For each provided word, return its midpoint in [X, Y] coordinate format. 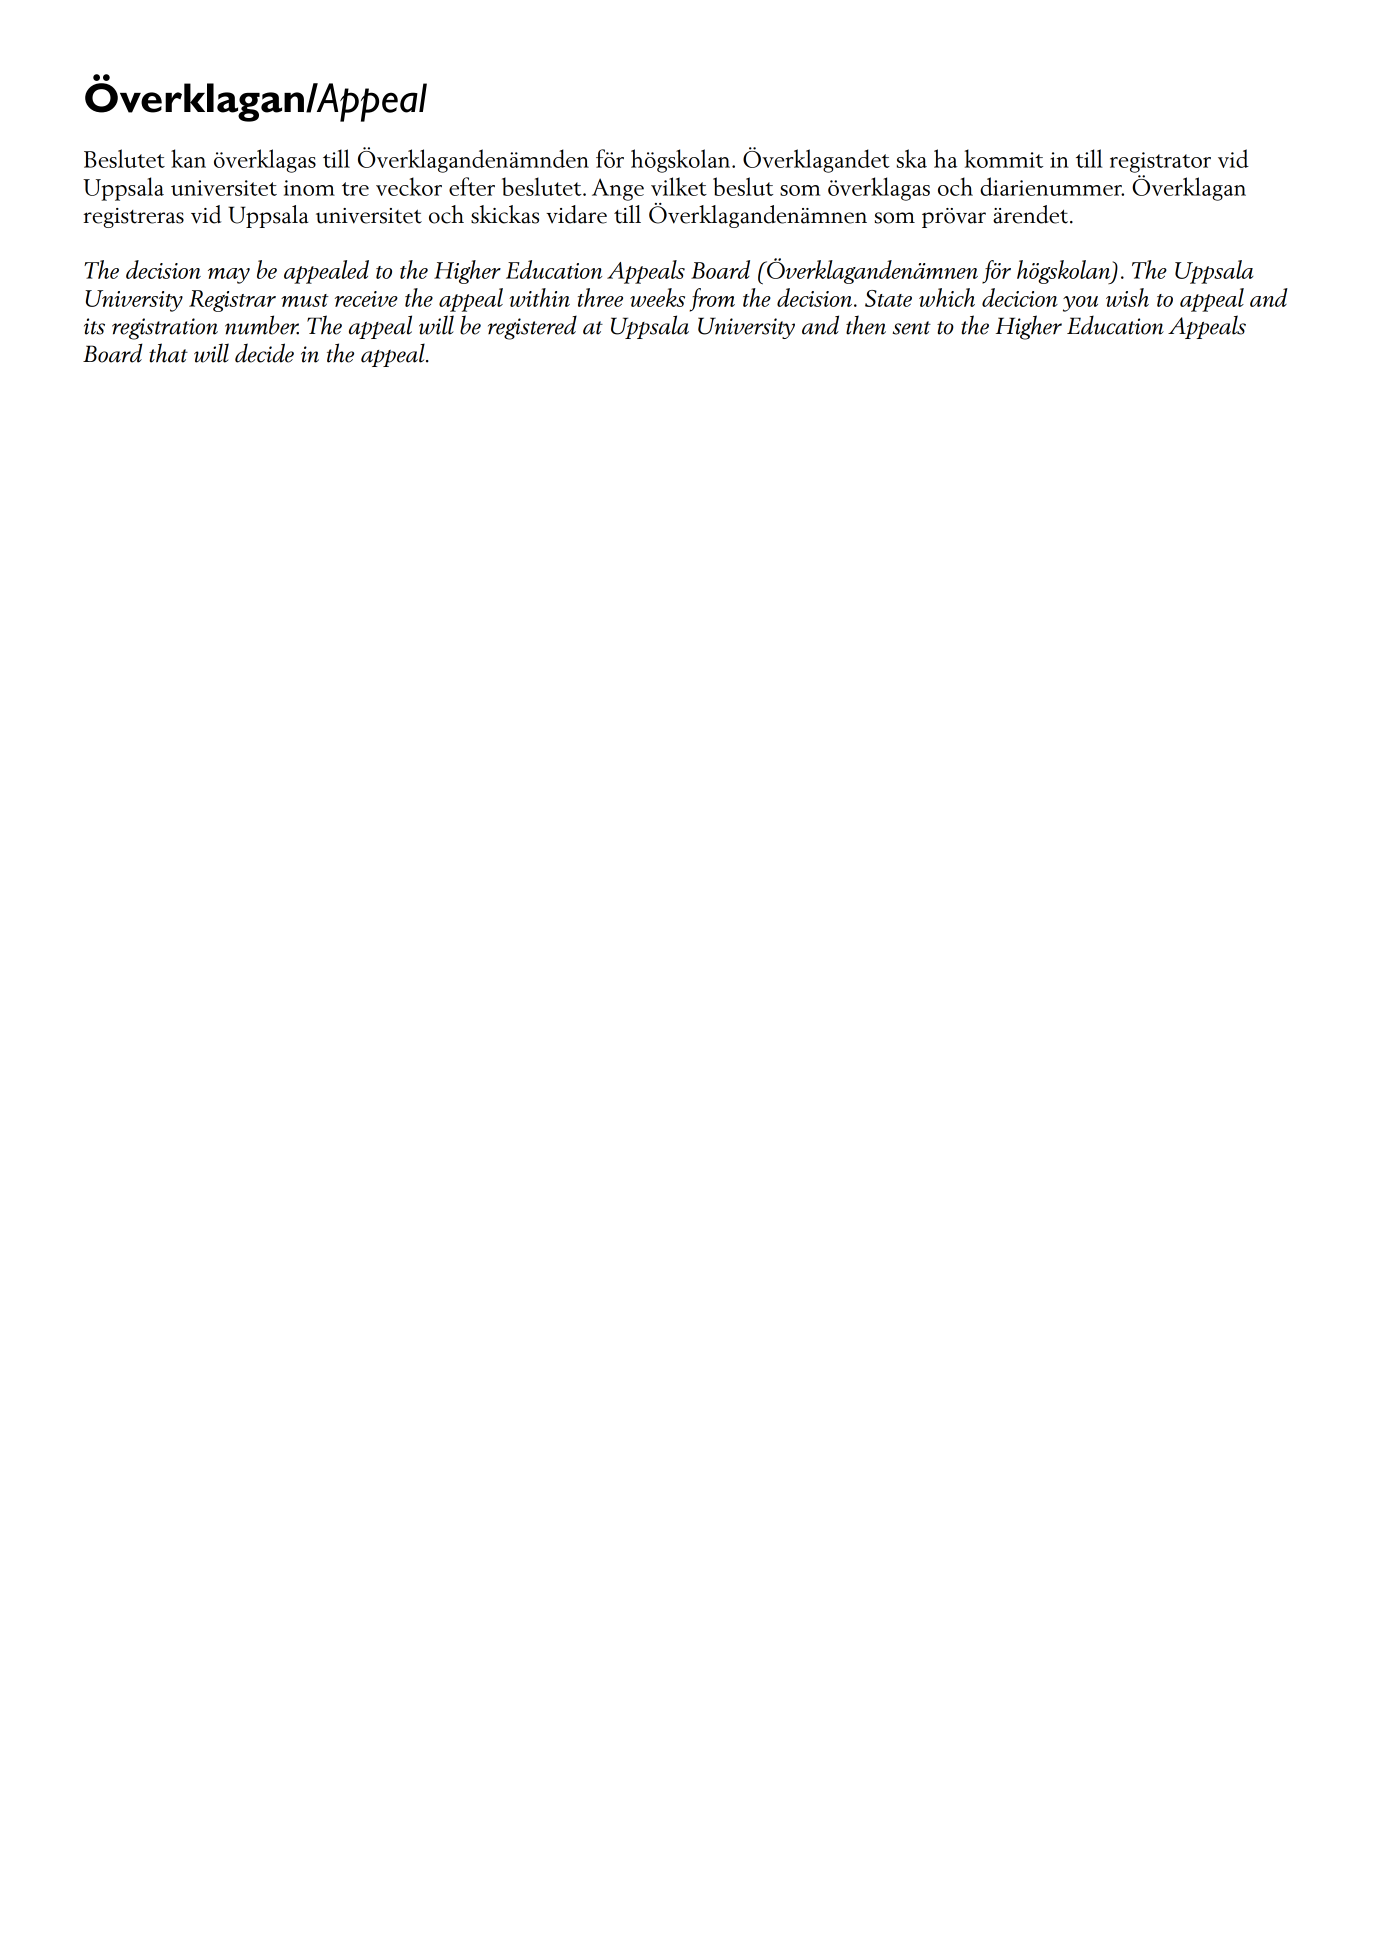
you [1080, 304]
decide [264, 353]
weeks [657, 297]
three [600, 297]
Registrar [232, 301]
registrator [1160, 162]
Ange [618, 189]
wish [1127, 297]
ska [912, 158]
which [947, 297]
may [229, 276]
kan [188, 158]
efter [472, 186]
